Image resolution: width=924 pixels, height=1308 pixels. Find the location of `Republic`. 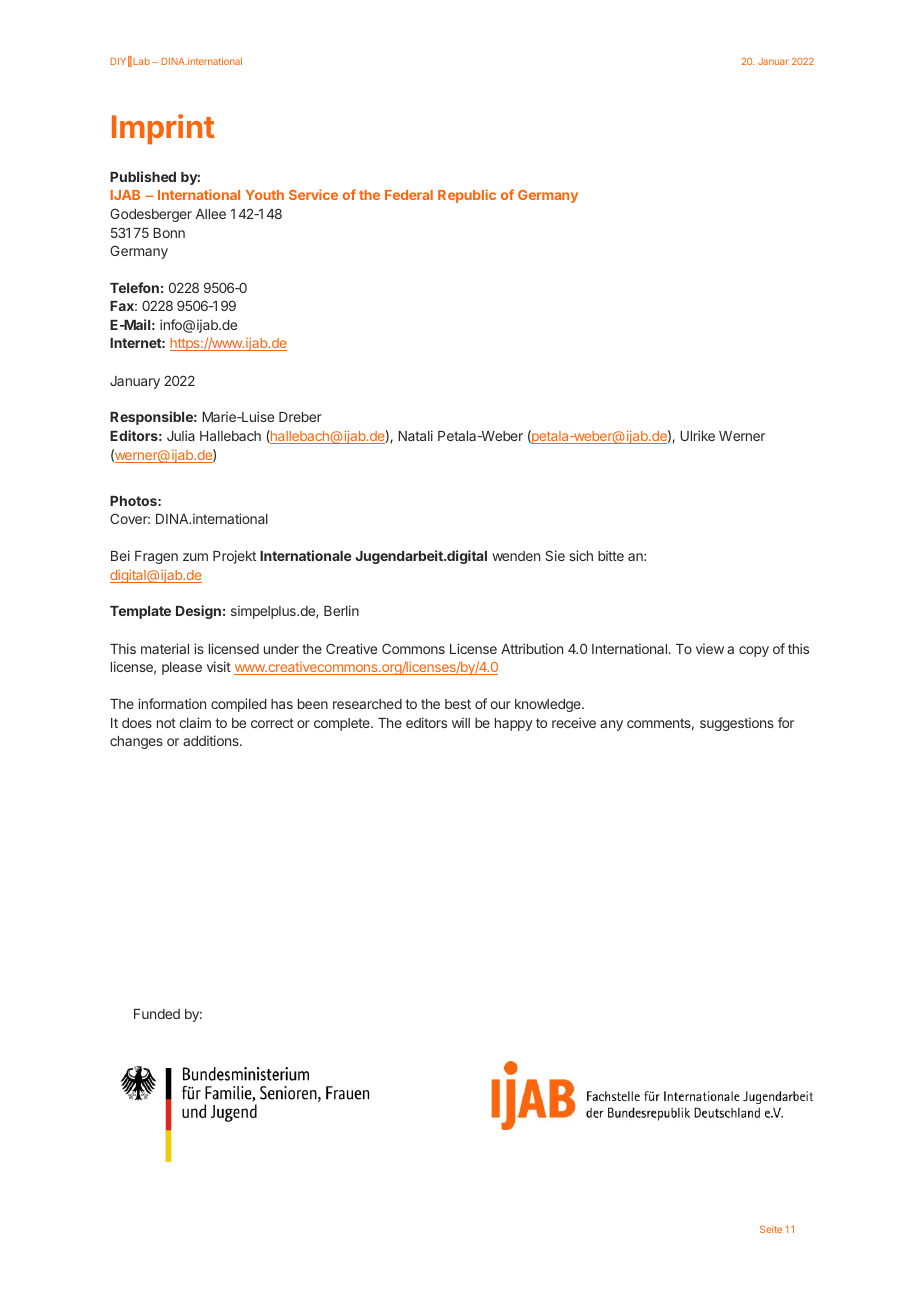

Republic is located at coordinates (467, 196).
